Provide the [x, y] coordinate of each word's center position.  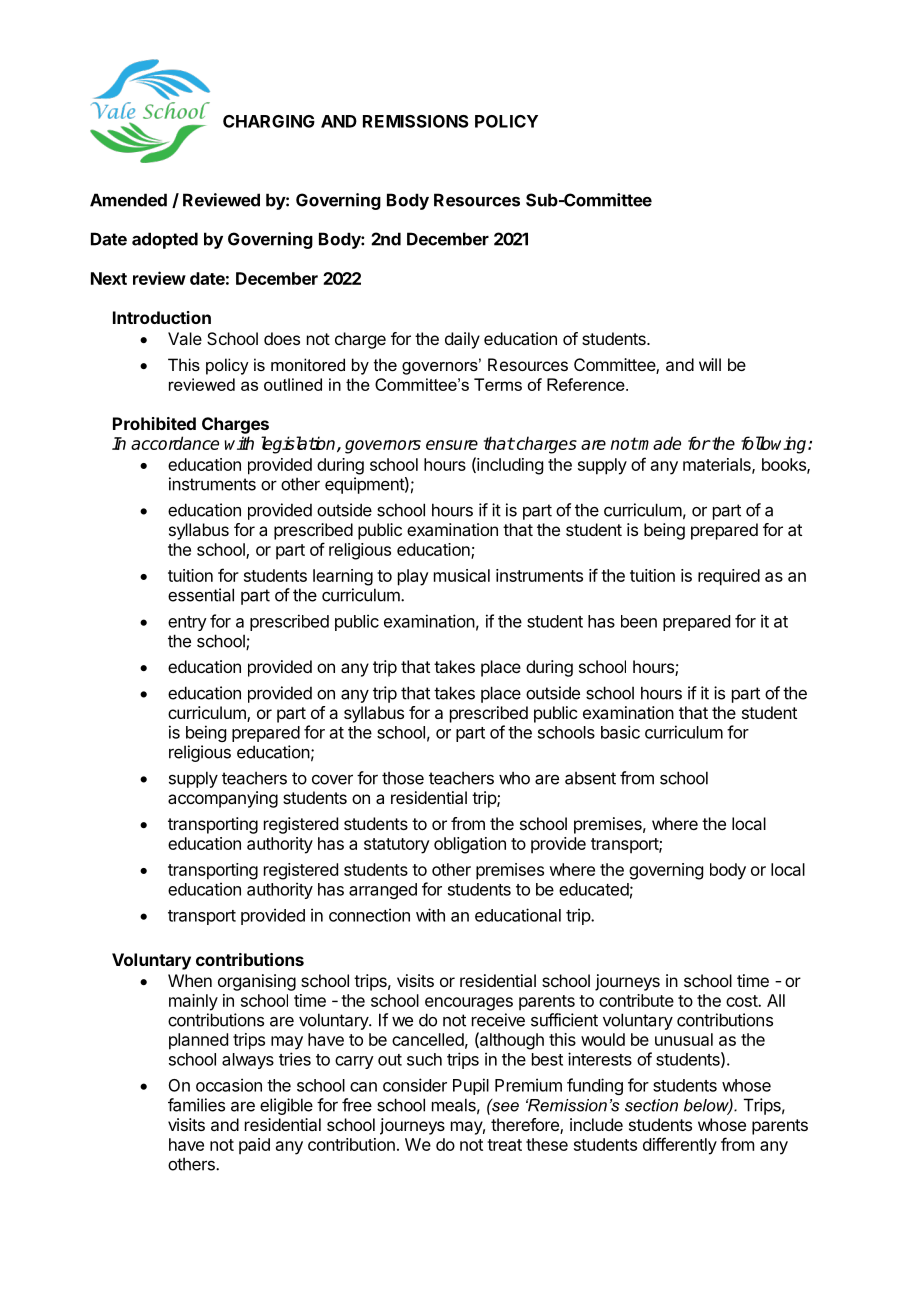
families [196, 1105]
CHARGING [269, 121]
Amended [128, 200]
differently [680, 1146]
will [710, 364]
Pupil [471, 1086]
